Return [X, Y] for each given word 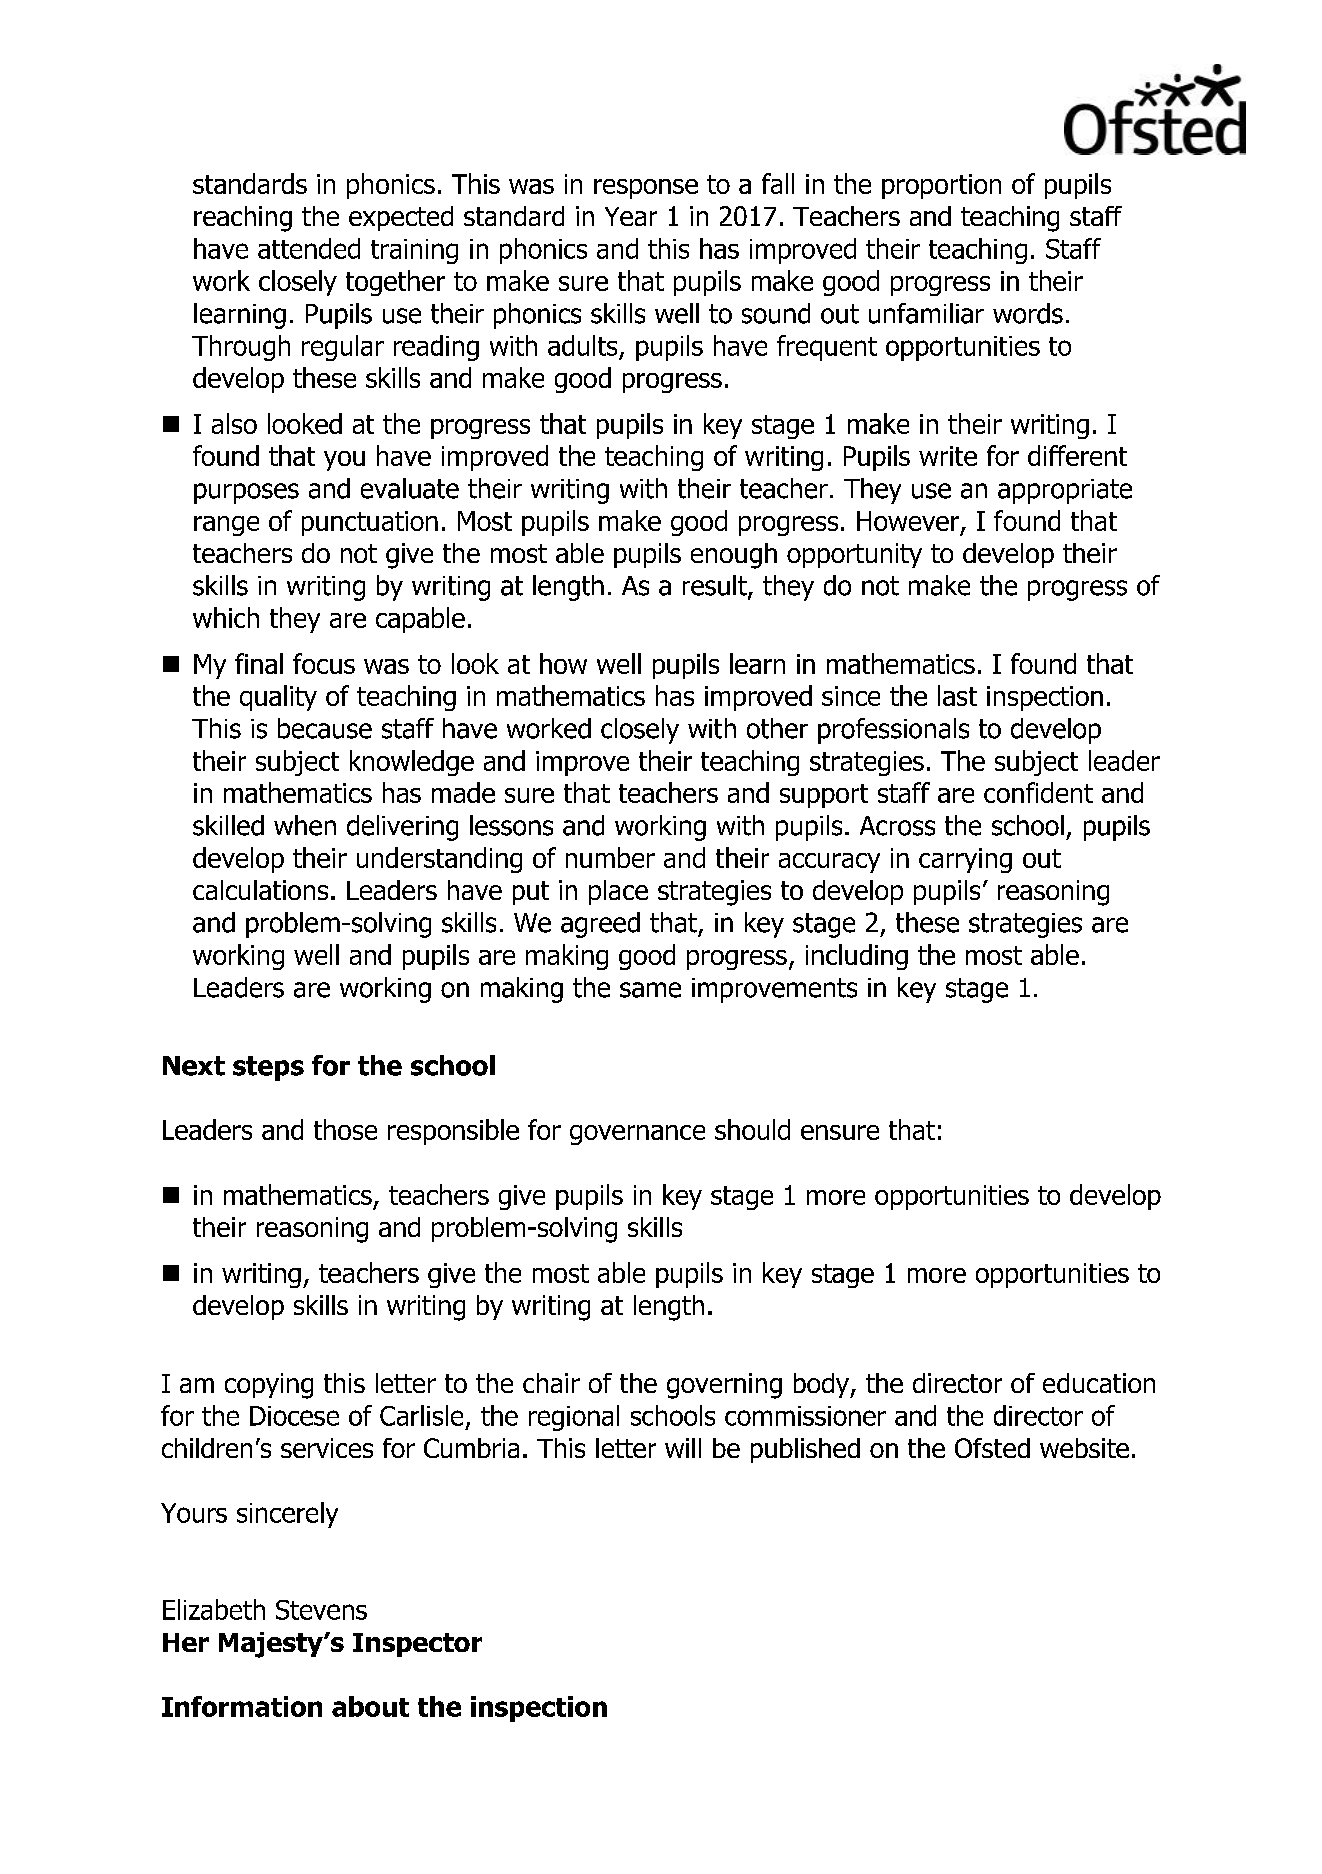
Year [631, 216]
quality [278, 698]
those [345, 1129]
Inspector [417, 1645]
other [777, 728]
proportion [941, 186]
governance [637, 1135]
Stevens [321, 1610]
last [957, 695]
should [752, 1129]
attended [309, 248]
